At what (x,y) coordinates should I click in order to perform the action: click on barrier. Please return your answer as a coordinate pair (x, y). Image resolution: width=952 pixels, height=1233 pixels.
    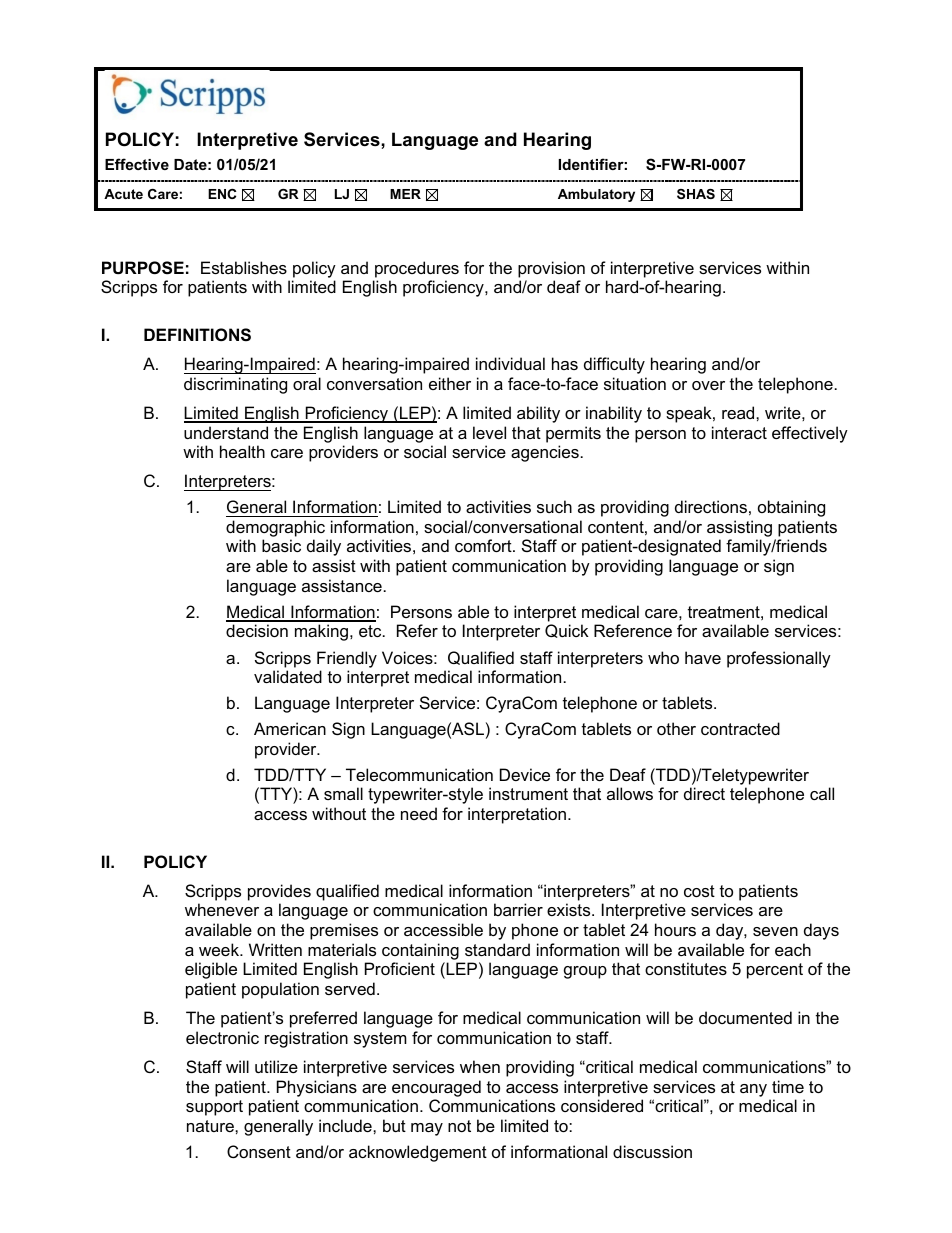
    Looking at the image, I should click on (518, 909).
